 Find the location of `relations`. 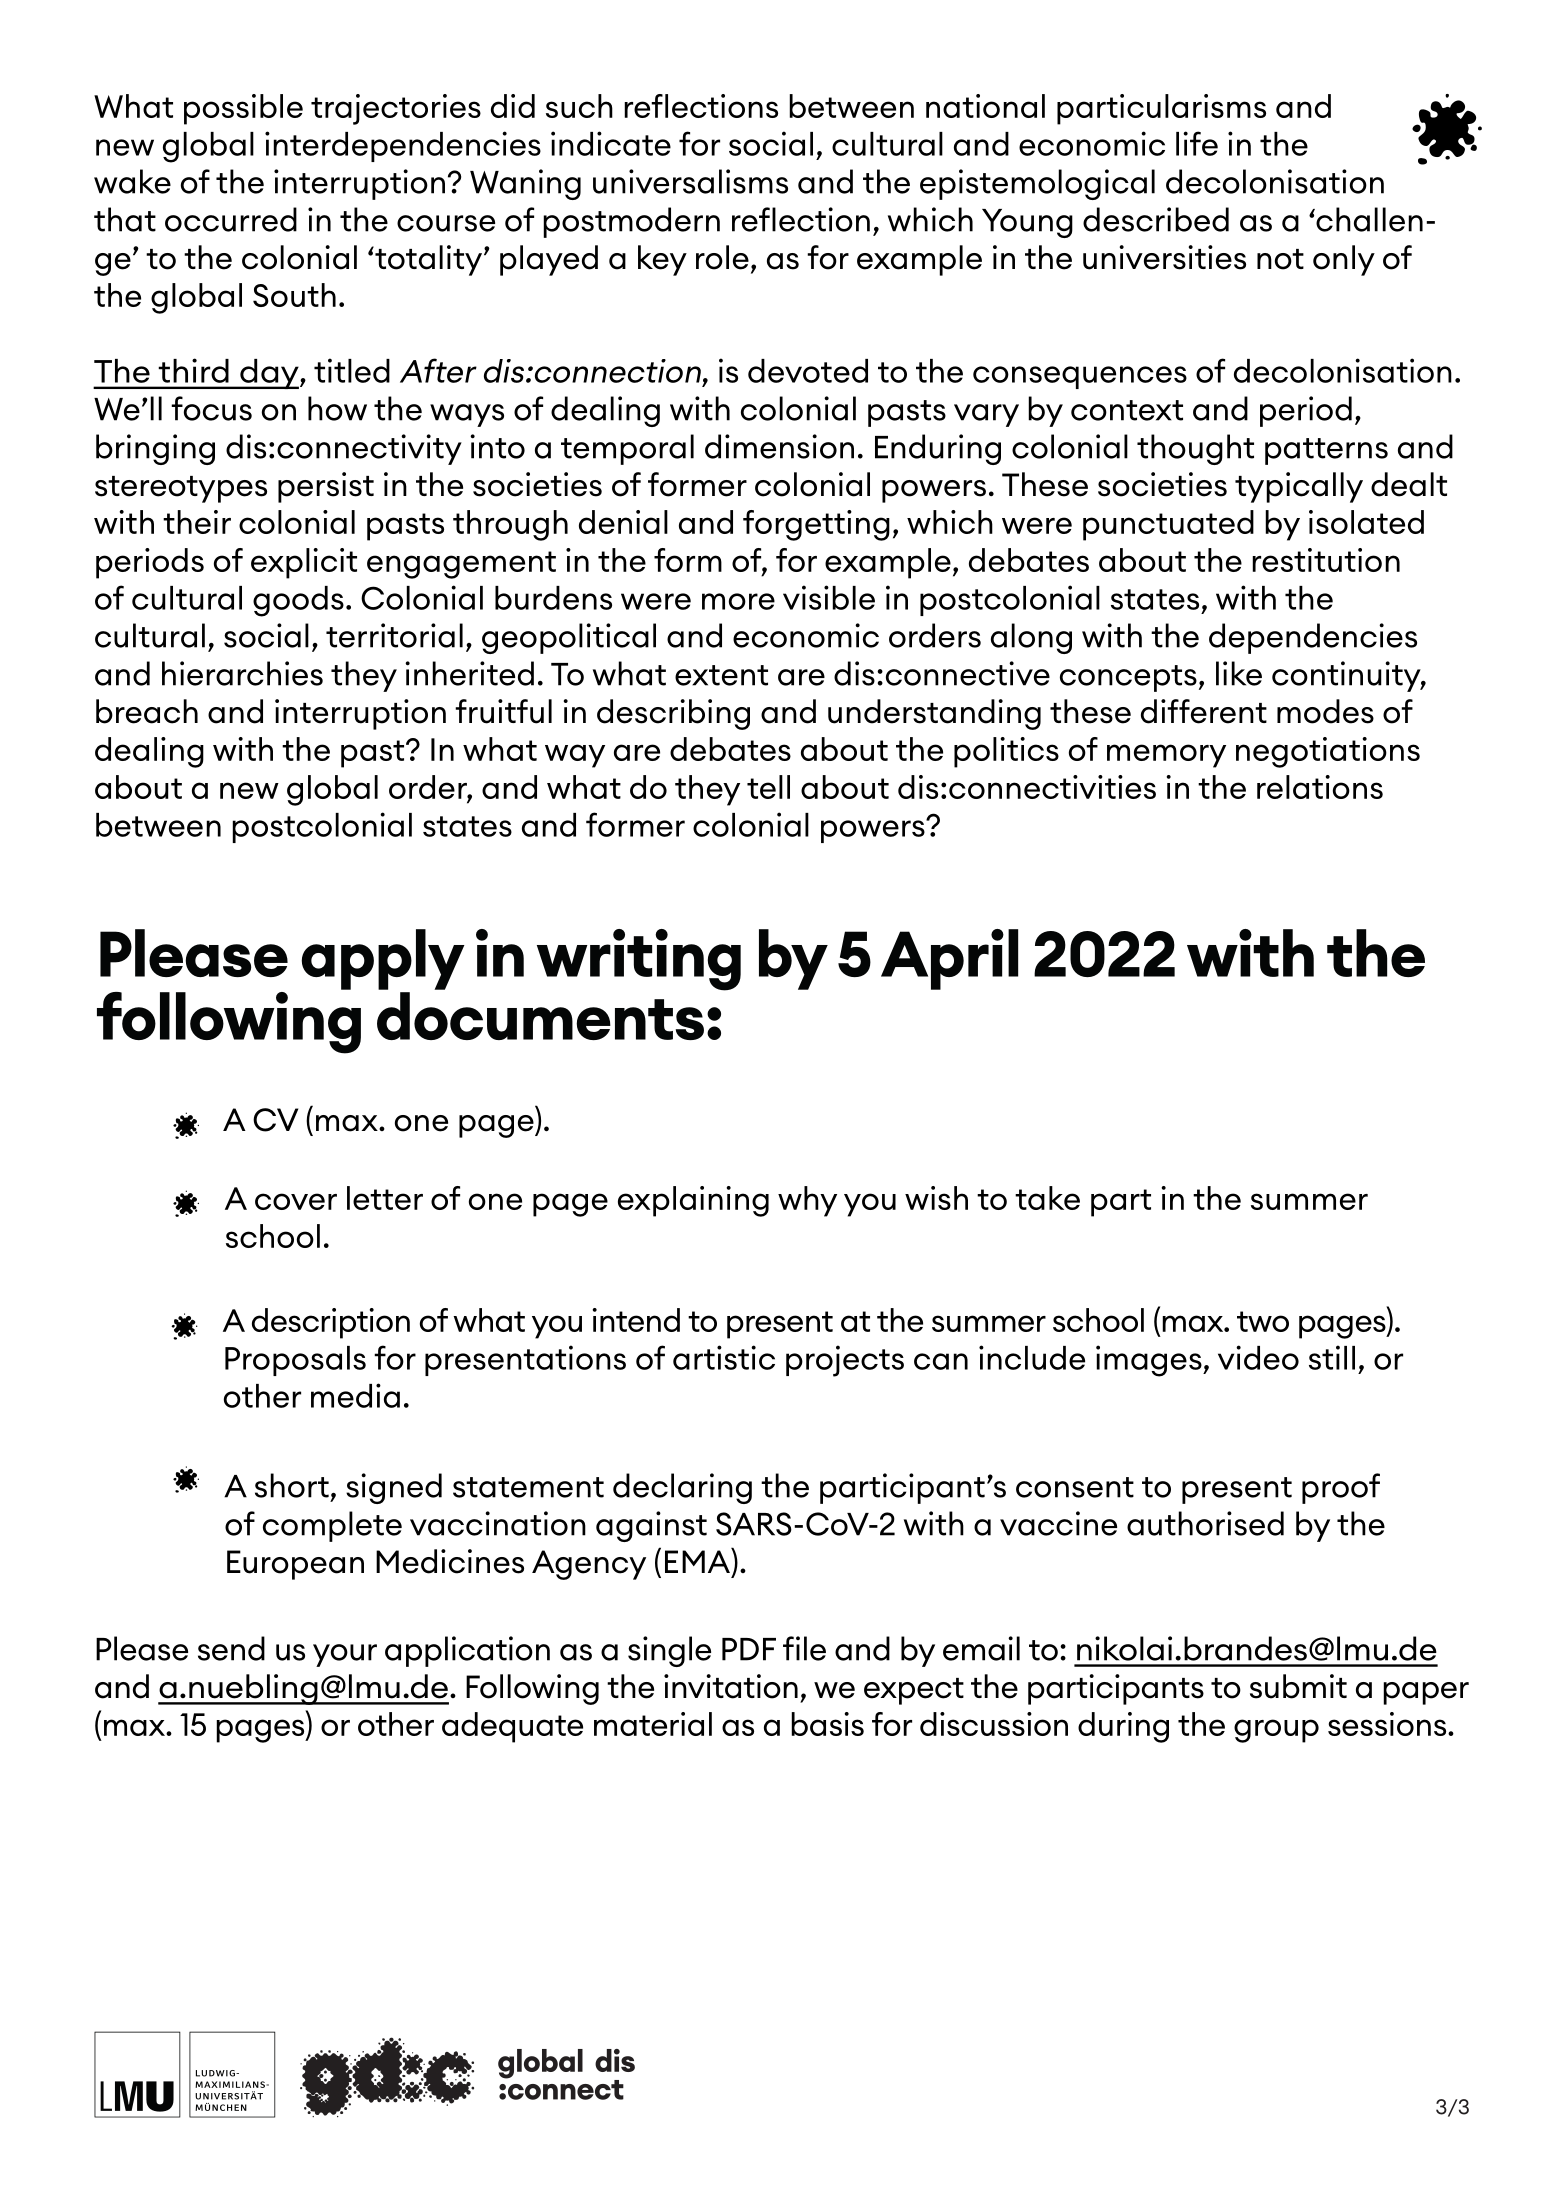

relations is located at coordinates (1320, 787).
